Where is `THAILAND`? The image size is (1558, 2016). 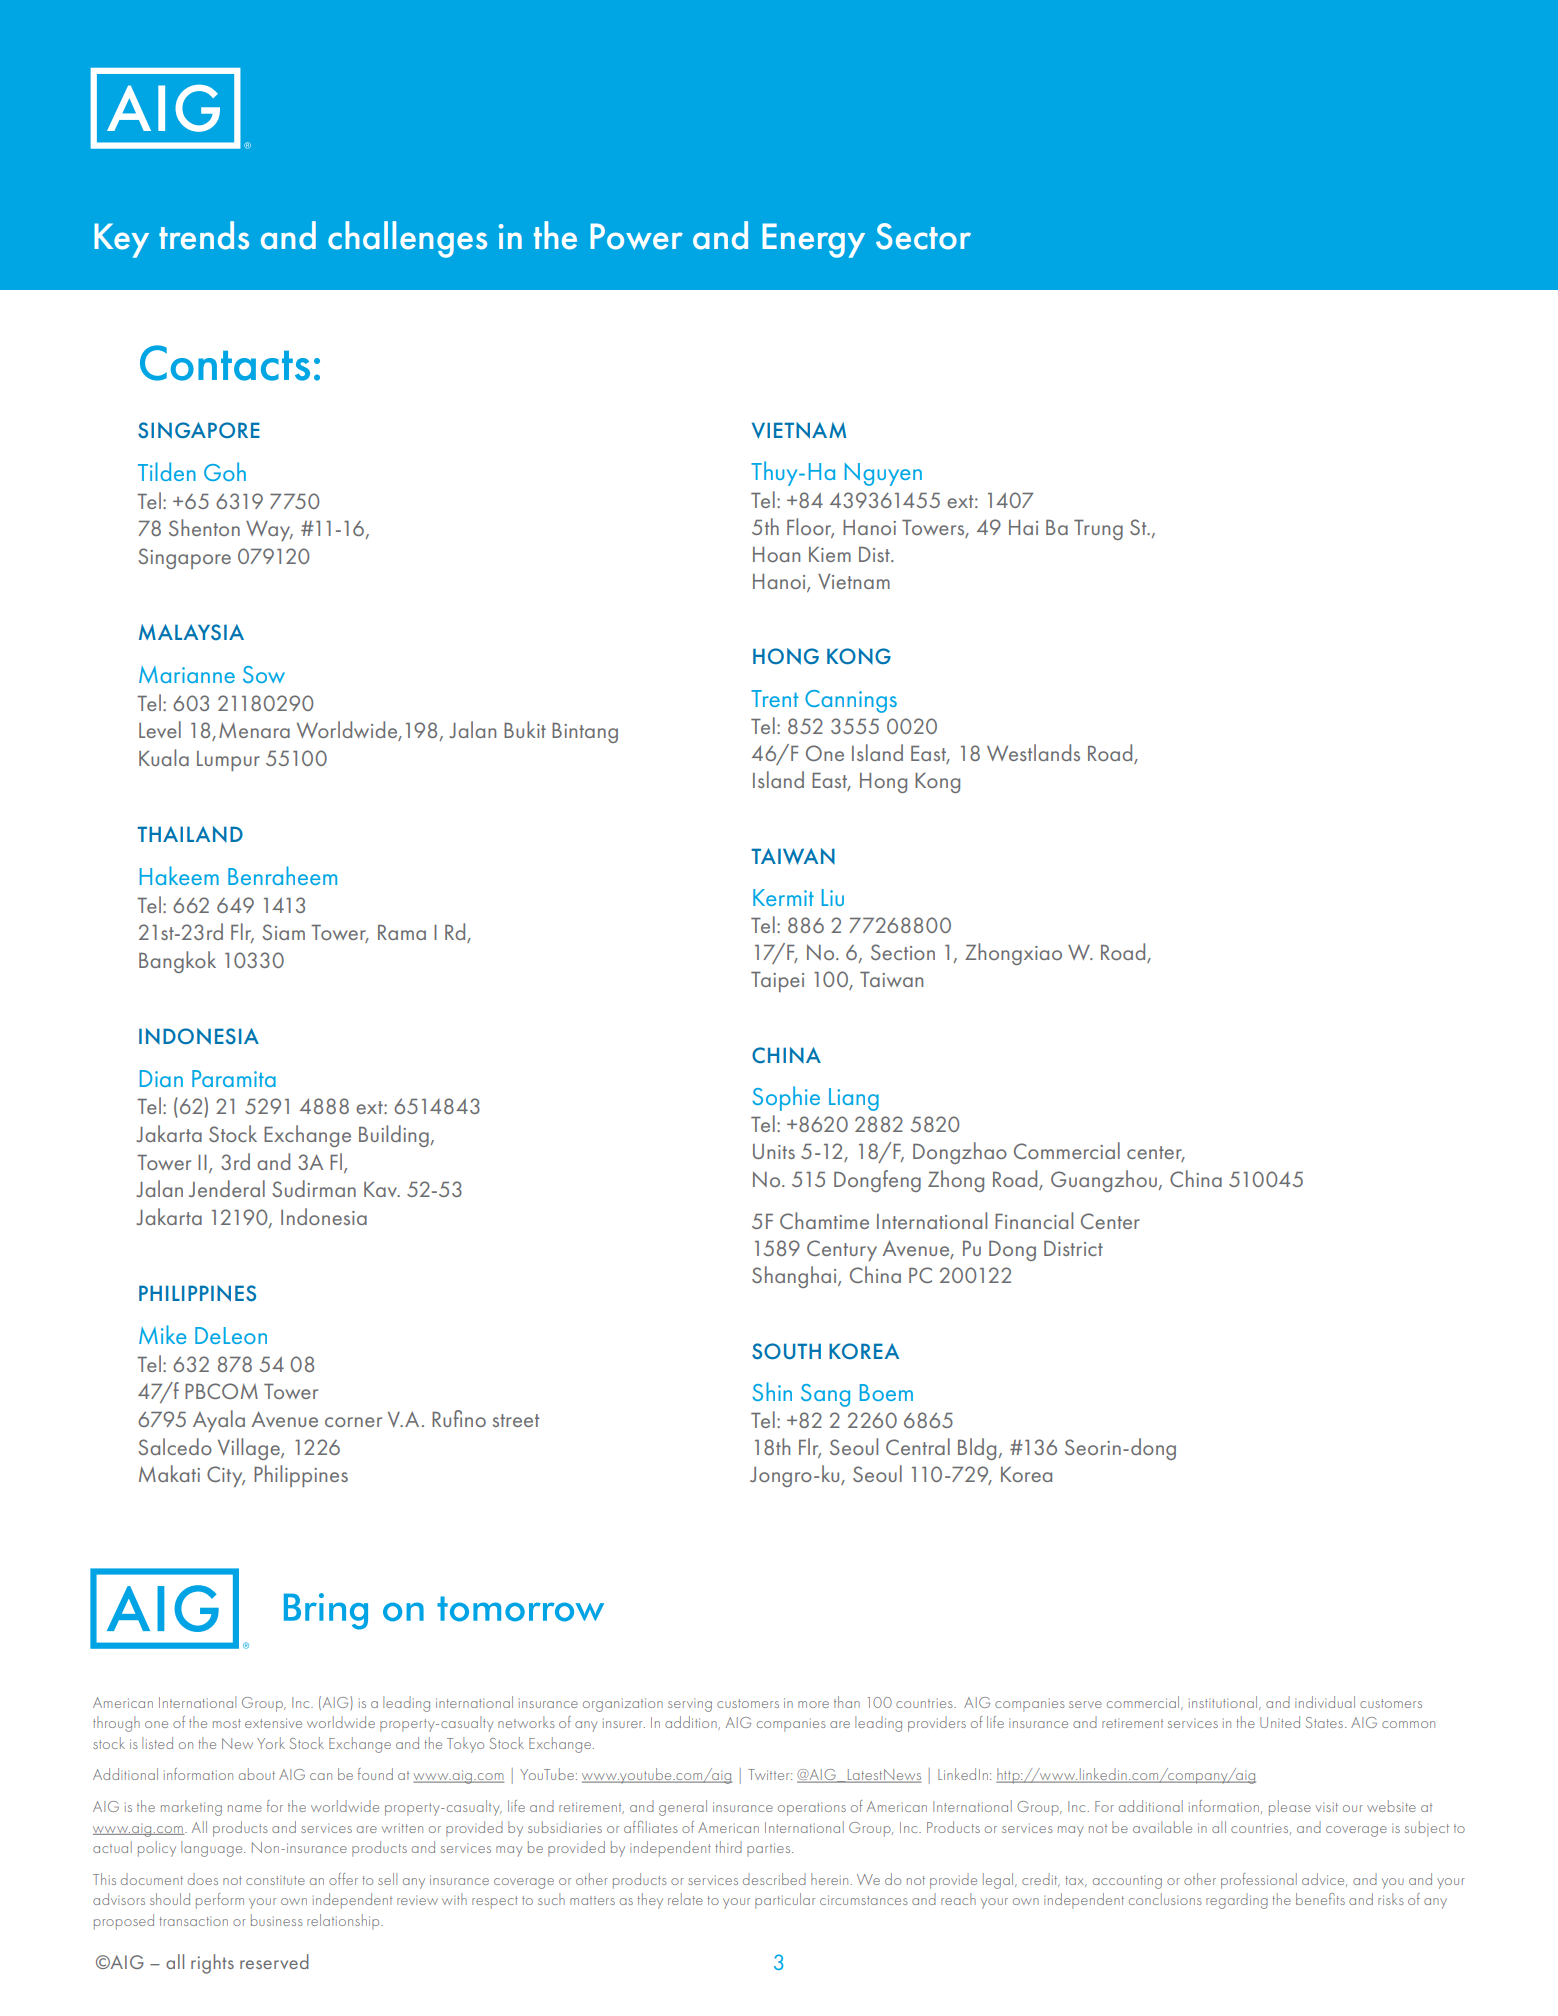
THAILAND is located at coordinates (190, 834).
